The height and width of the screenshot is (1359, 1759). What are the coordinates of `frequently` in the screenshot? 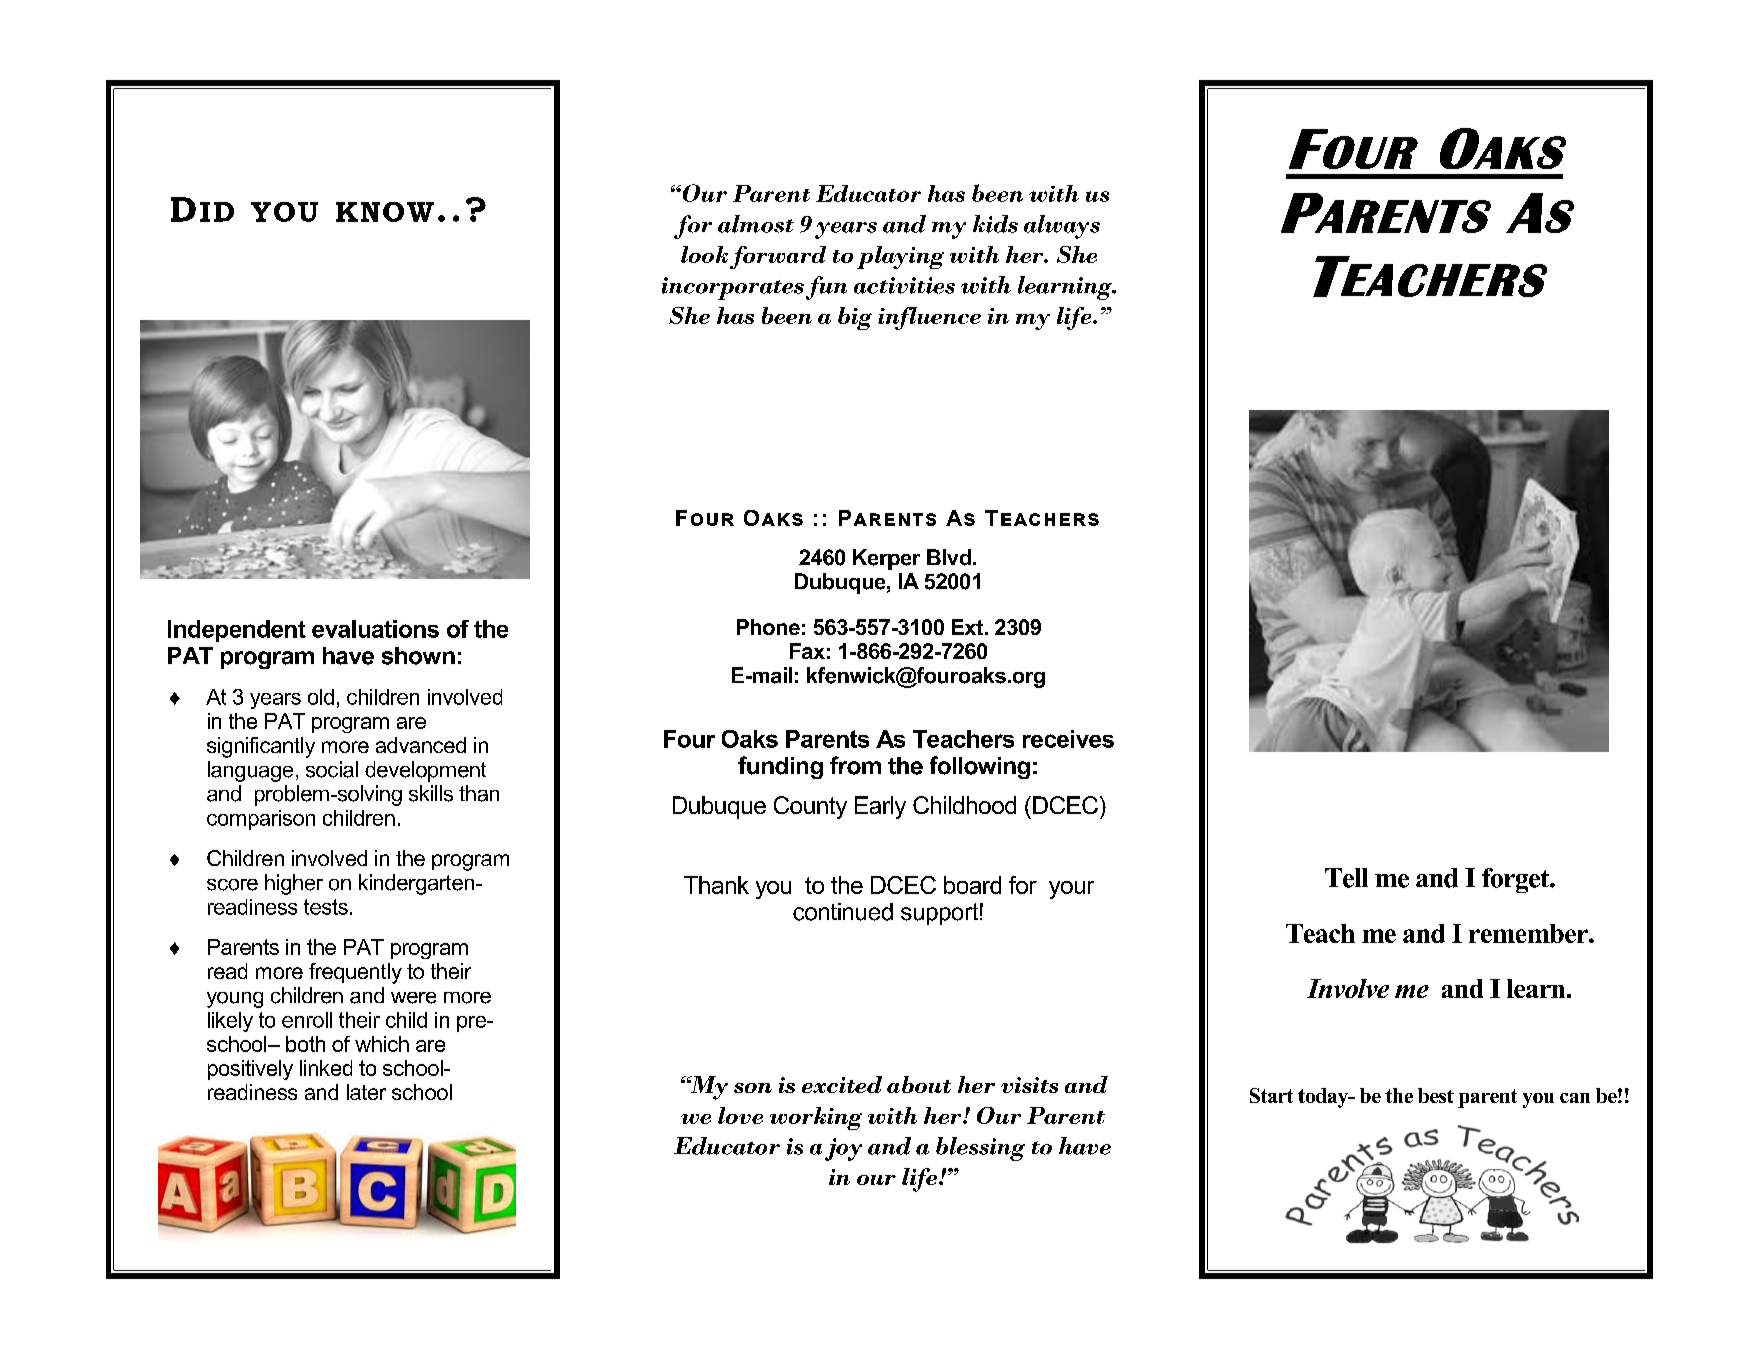 It's located at (355, 973).
